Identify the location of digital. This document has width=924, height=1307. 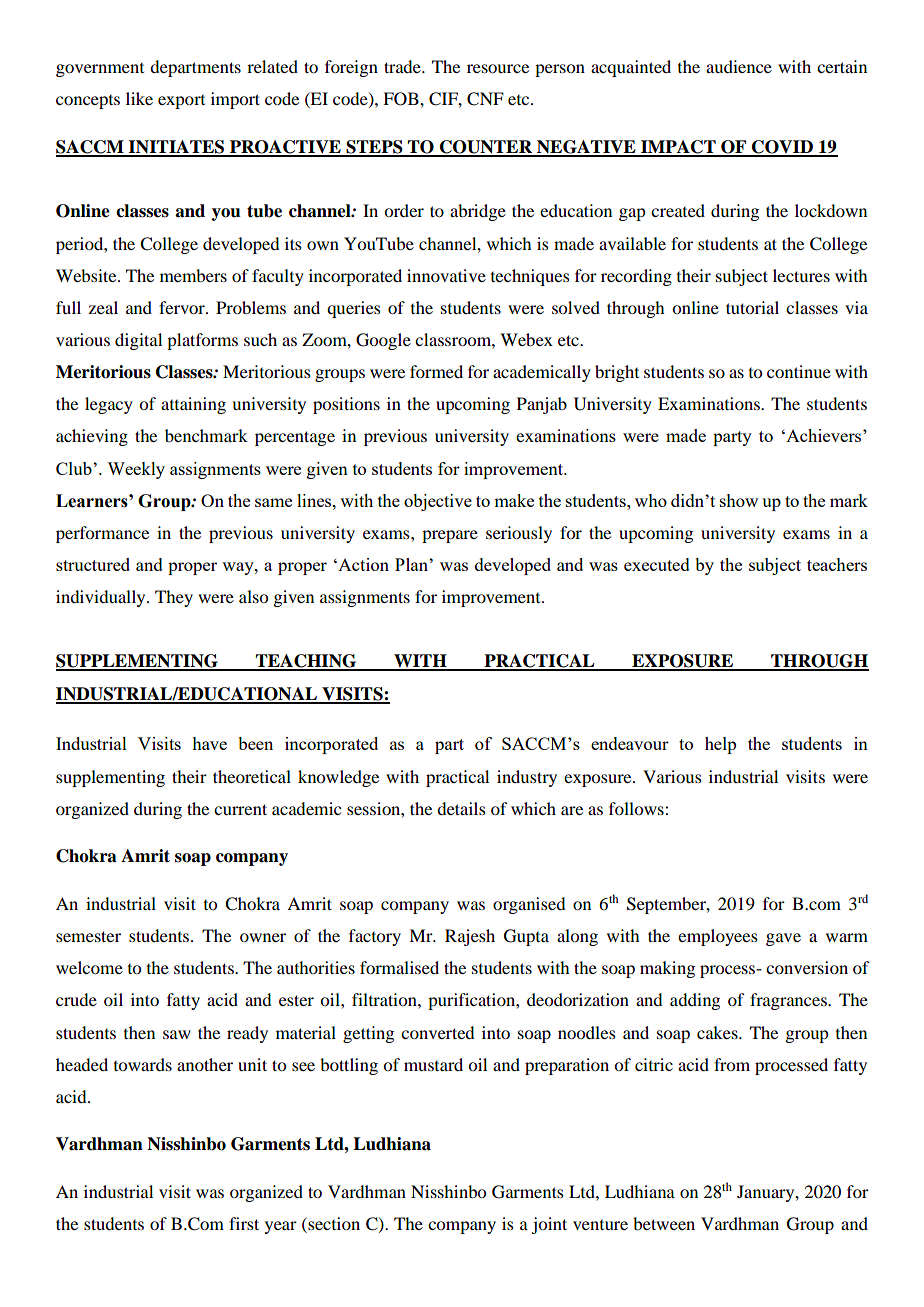
(138, 341).
